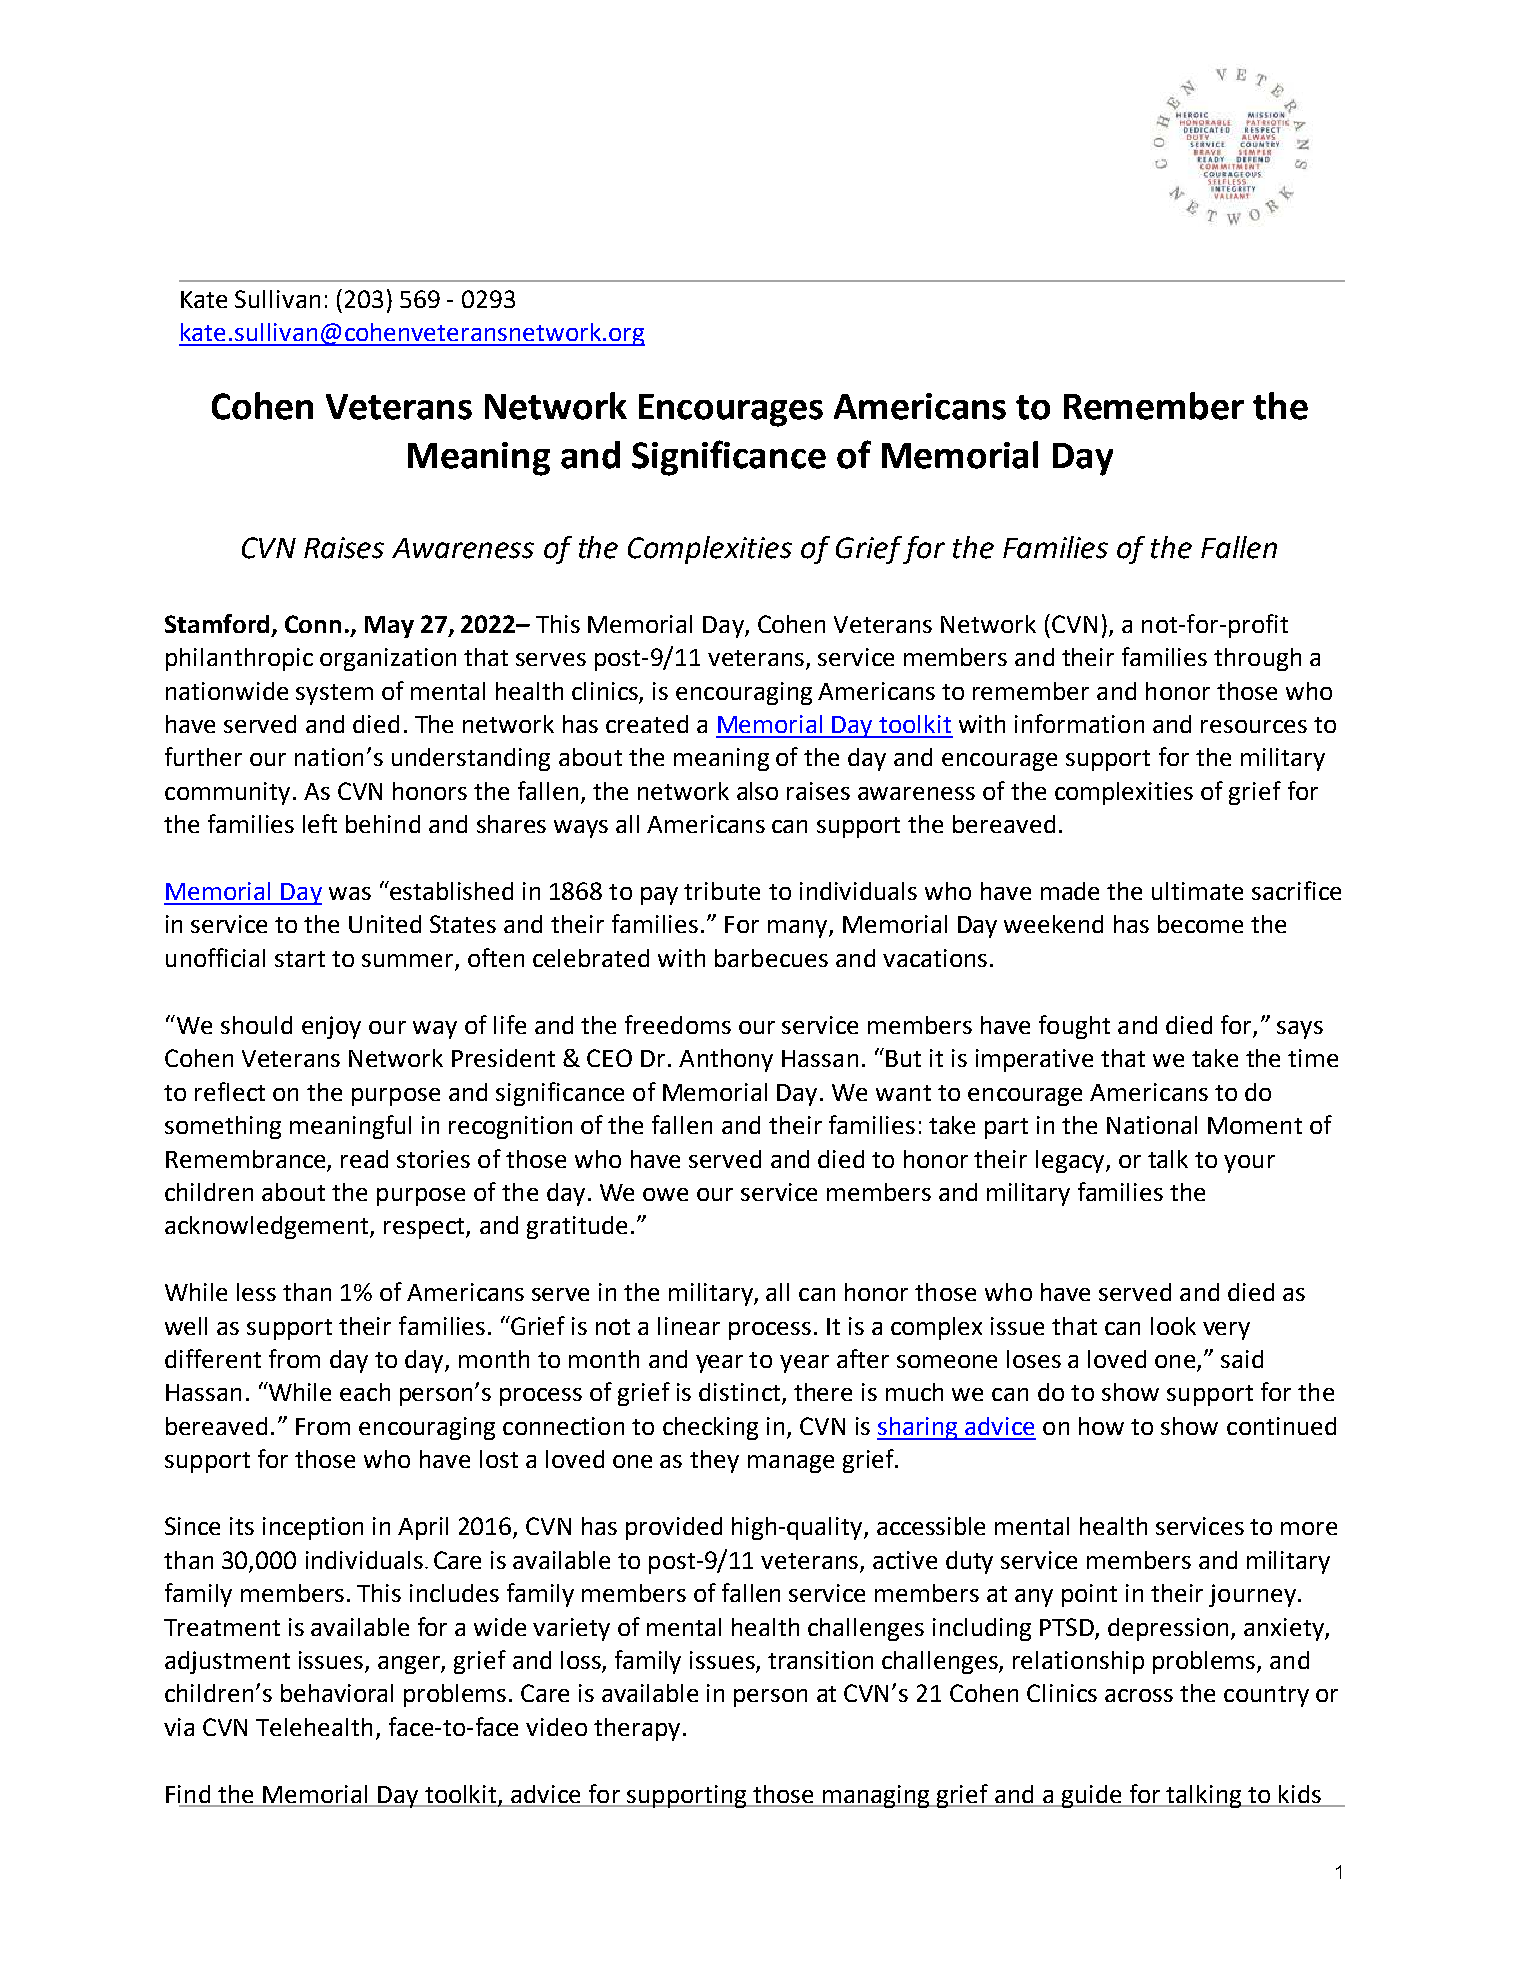 The width and height of the image is (1524, 1972). Describe the element at coordinates (331, 1027) in the image. I see `enjoy` at that location.
